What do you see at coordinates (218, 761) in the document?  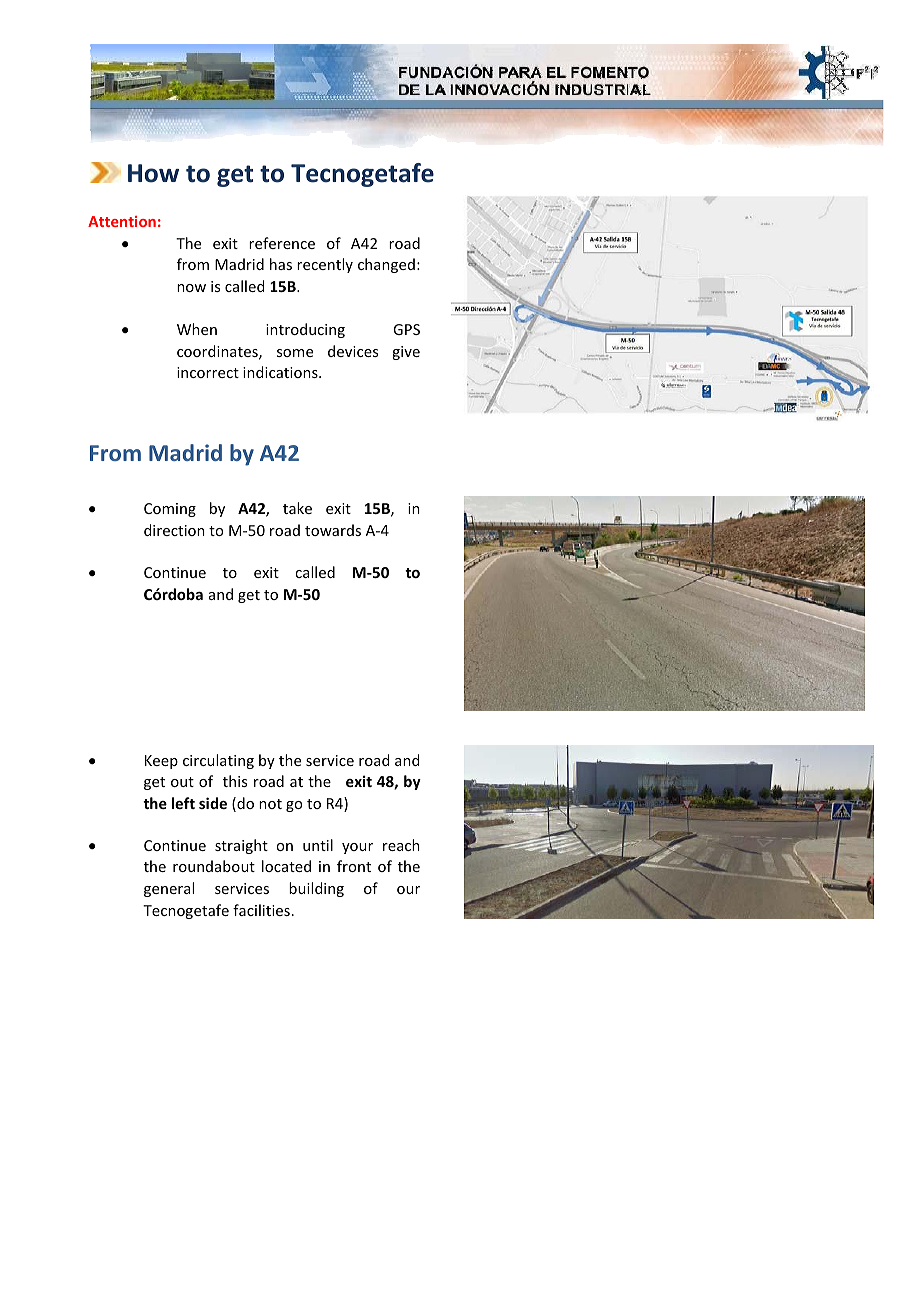 I see `circulating` at bounding box center [218, 761].
